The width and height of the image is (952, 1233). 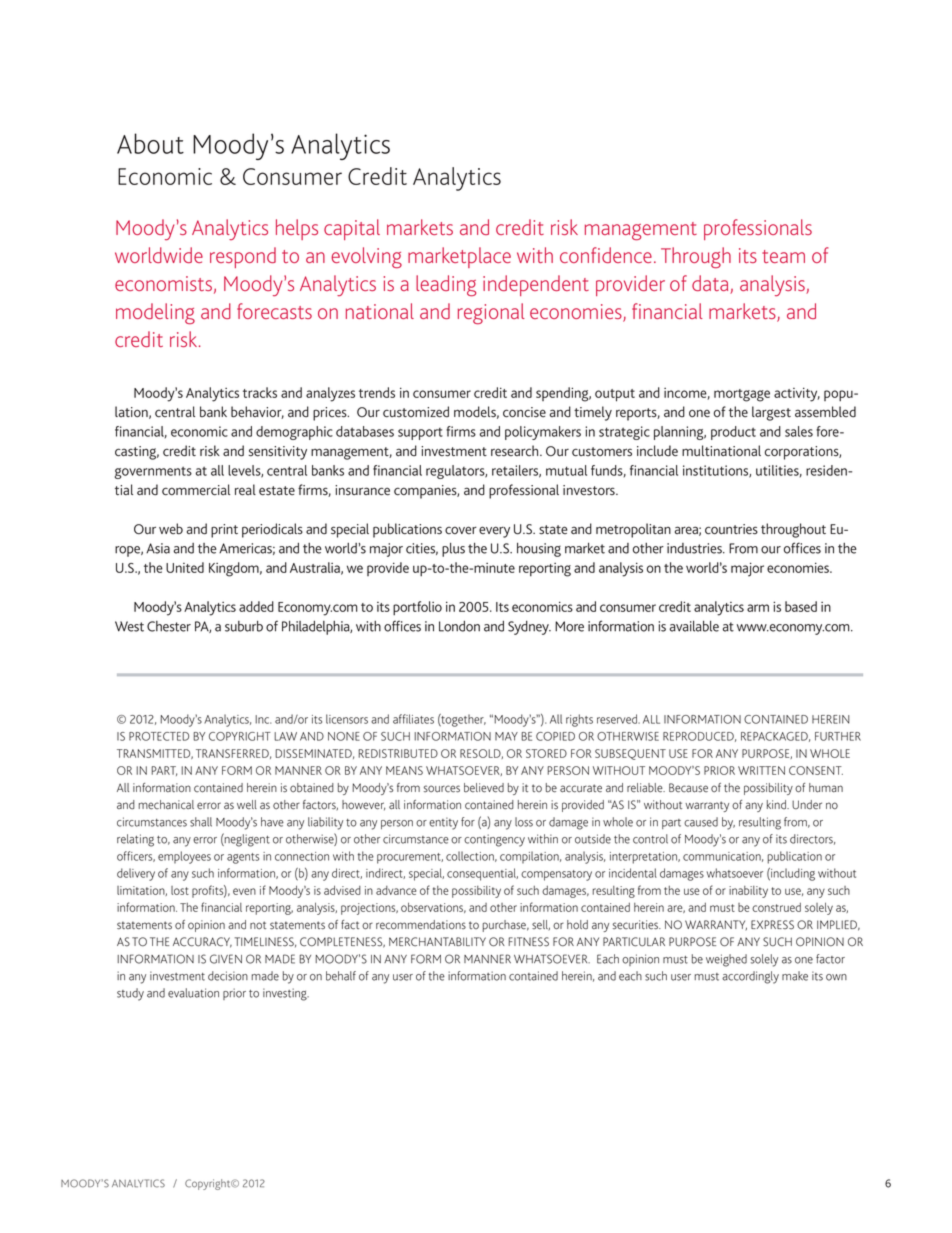 What do you see at coordinates (352, 229) in the image?
I see `capital` at bounding box center [352, 229].
